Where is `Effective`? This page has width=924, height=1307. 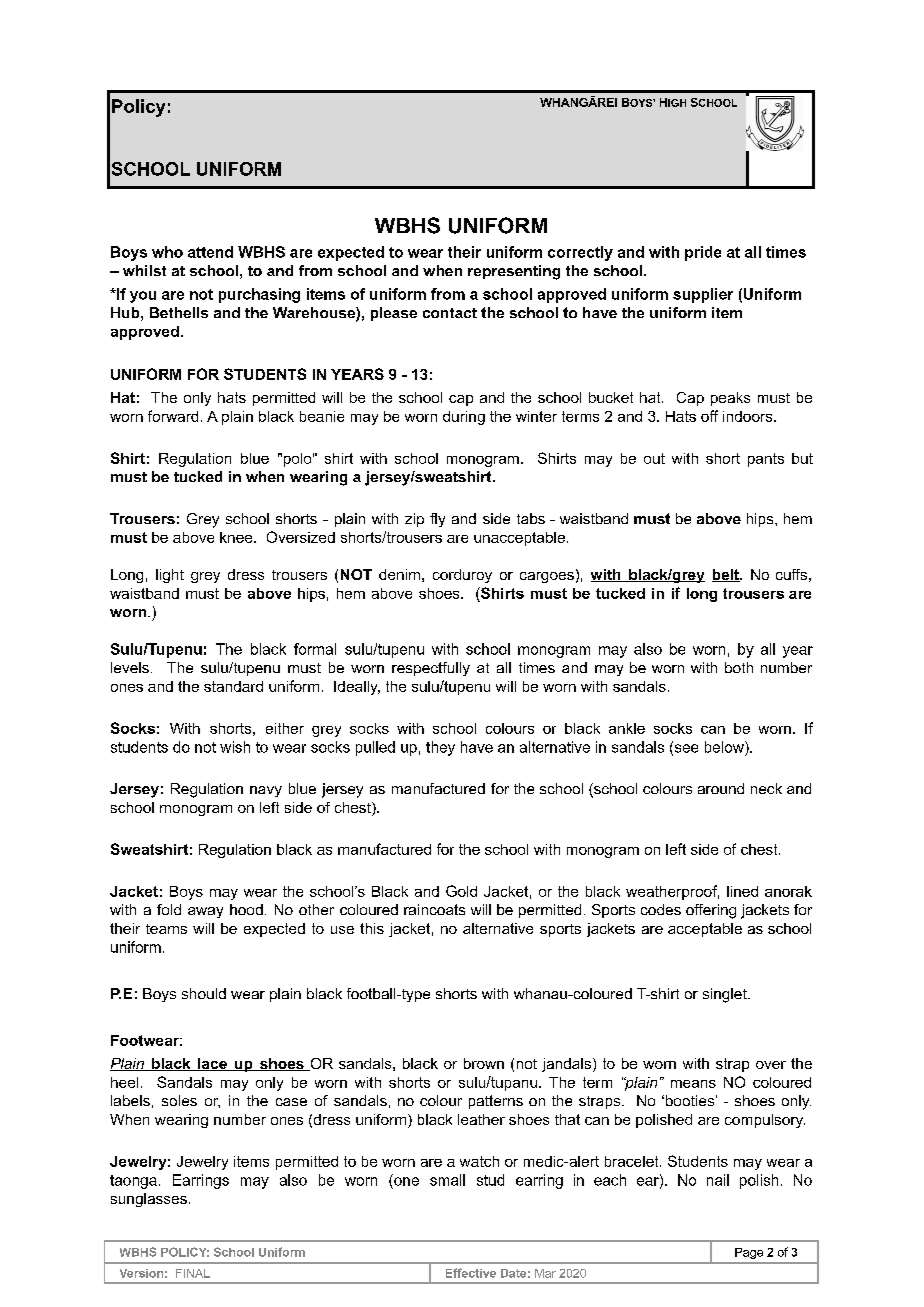 Effective is located at coordinates (471, 1273).
